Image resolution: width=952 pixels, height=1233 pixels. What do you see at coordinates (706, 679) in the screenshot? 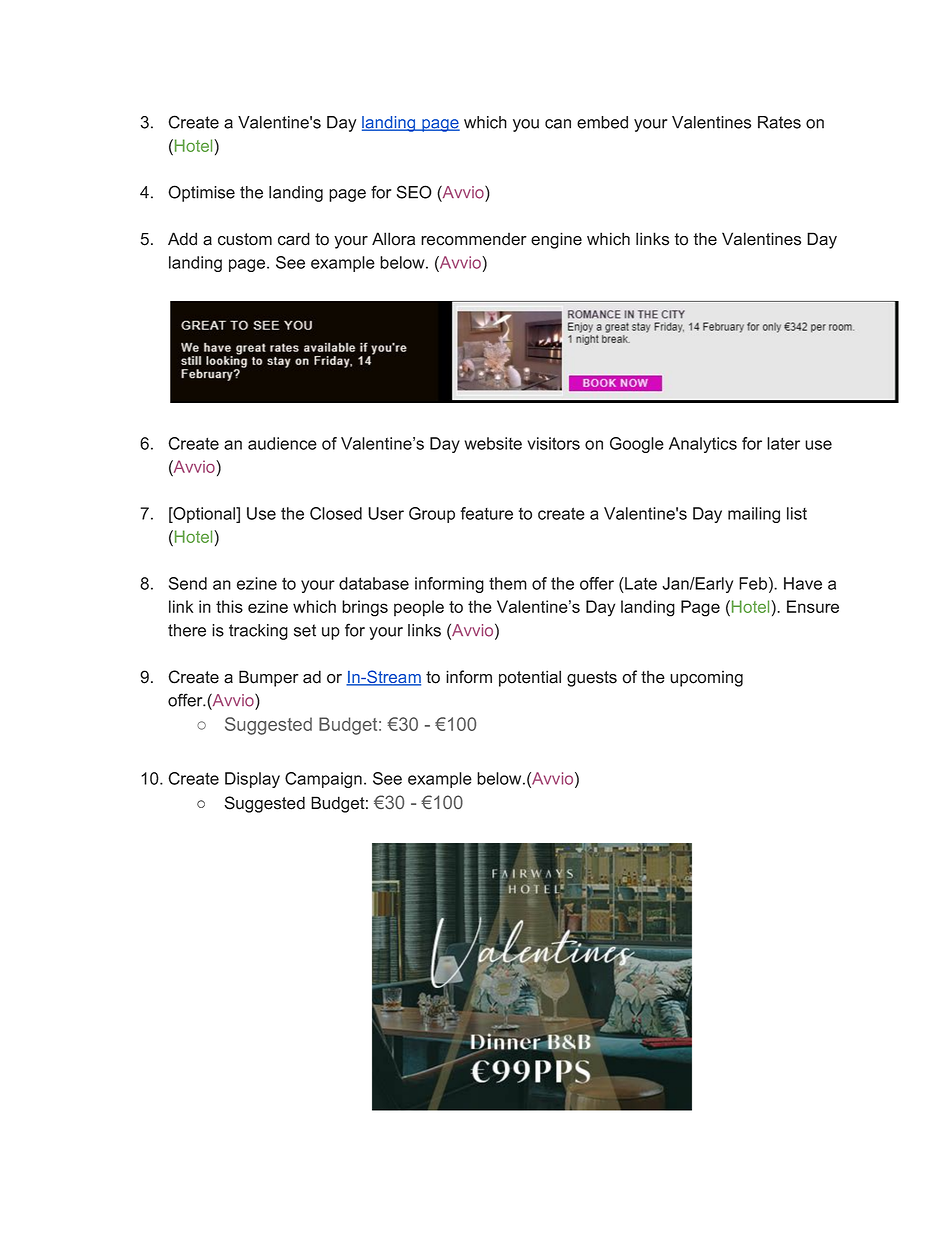
I see `upcoming` at bounding box center [706, 679].
